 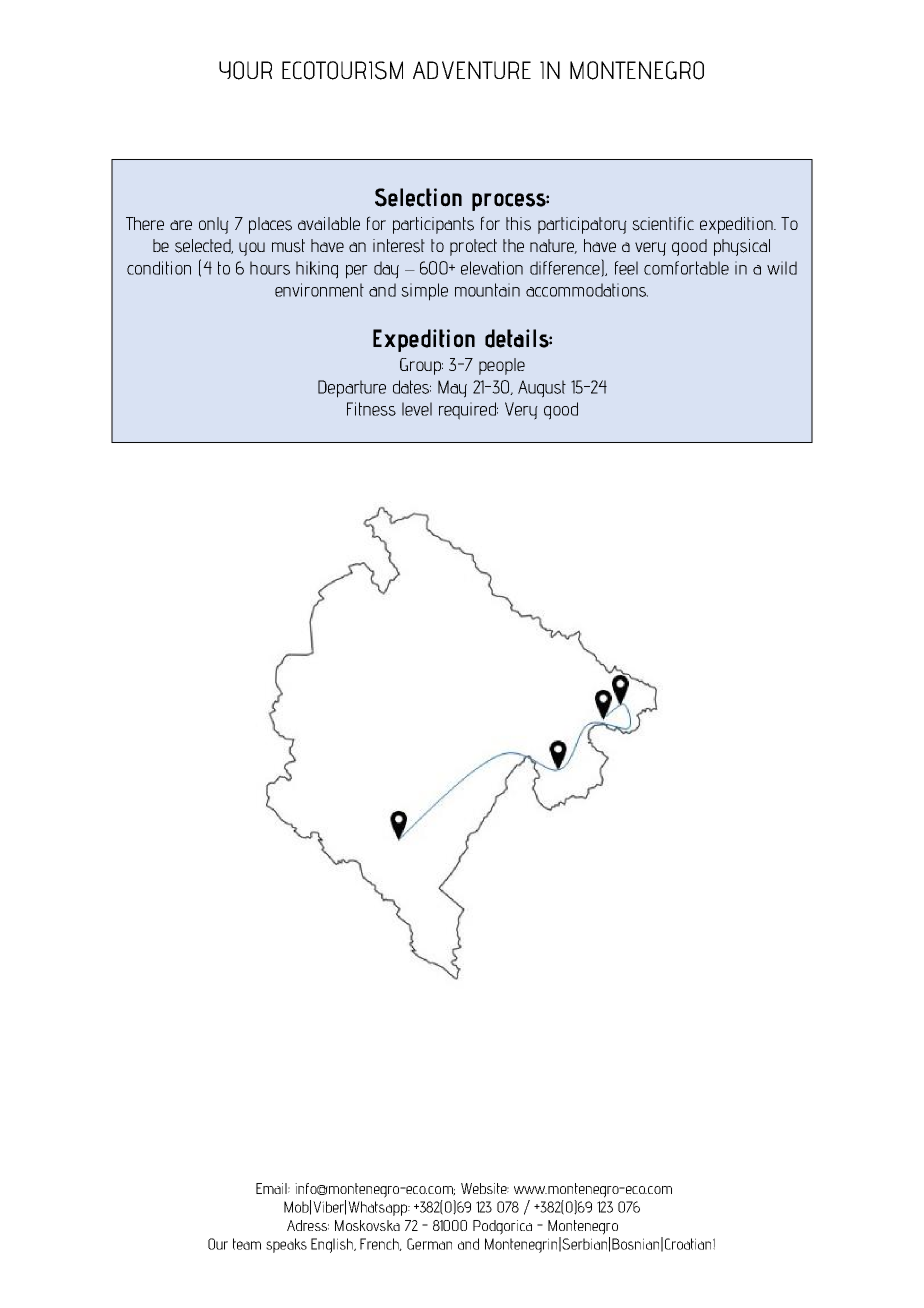 I want to click on ADVENTURE, so click(x=472, y=70).
